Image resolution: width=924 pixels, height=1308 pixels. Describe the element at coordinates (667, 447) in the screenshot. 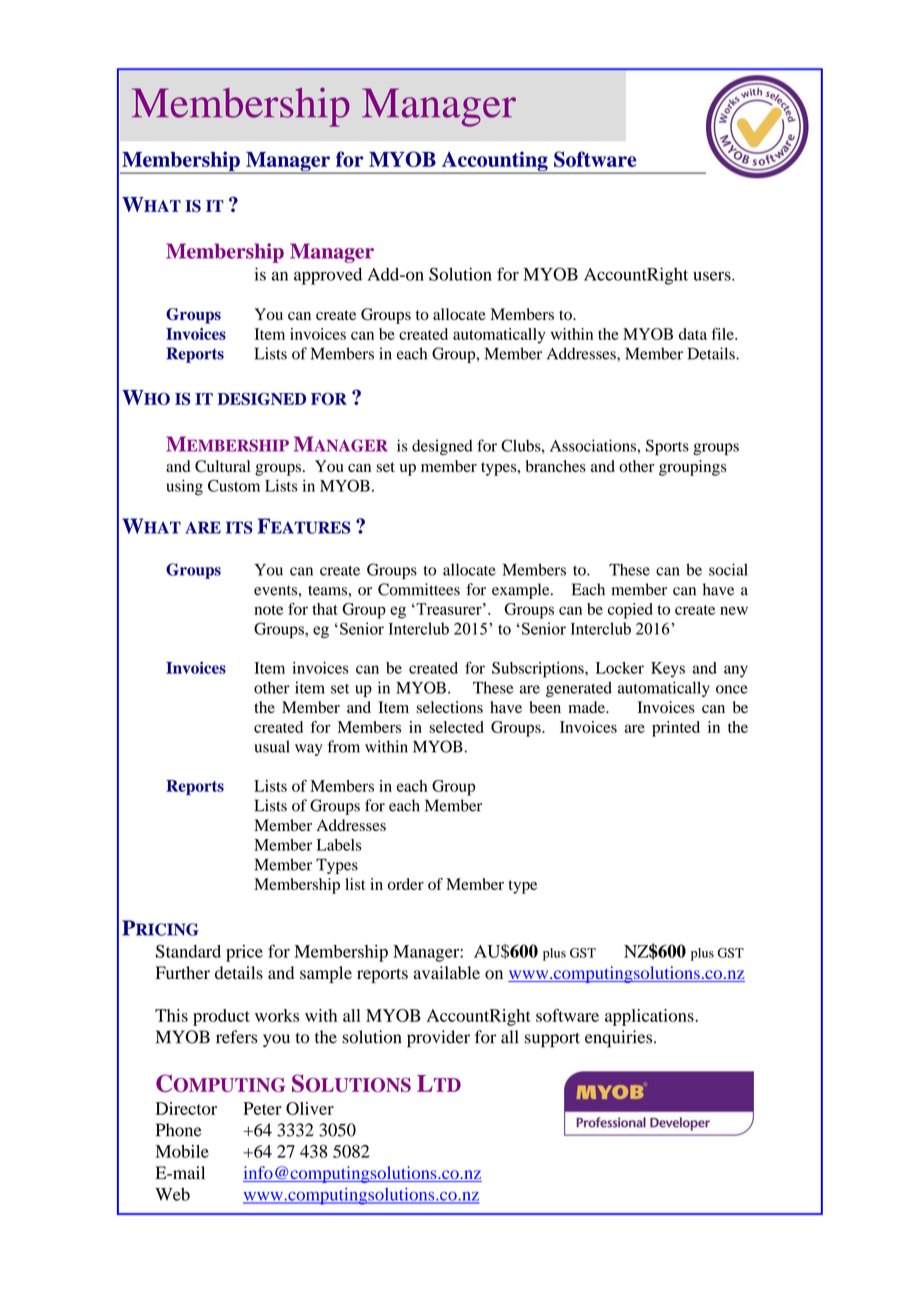

I see `Sports` at that location.
